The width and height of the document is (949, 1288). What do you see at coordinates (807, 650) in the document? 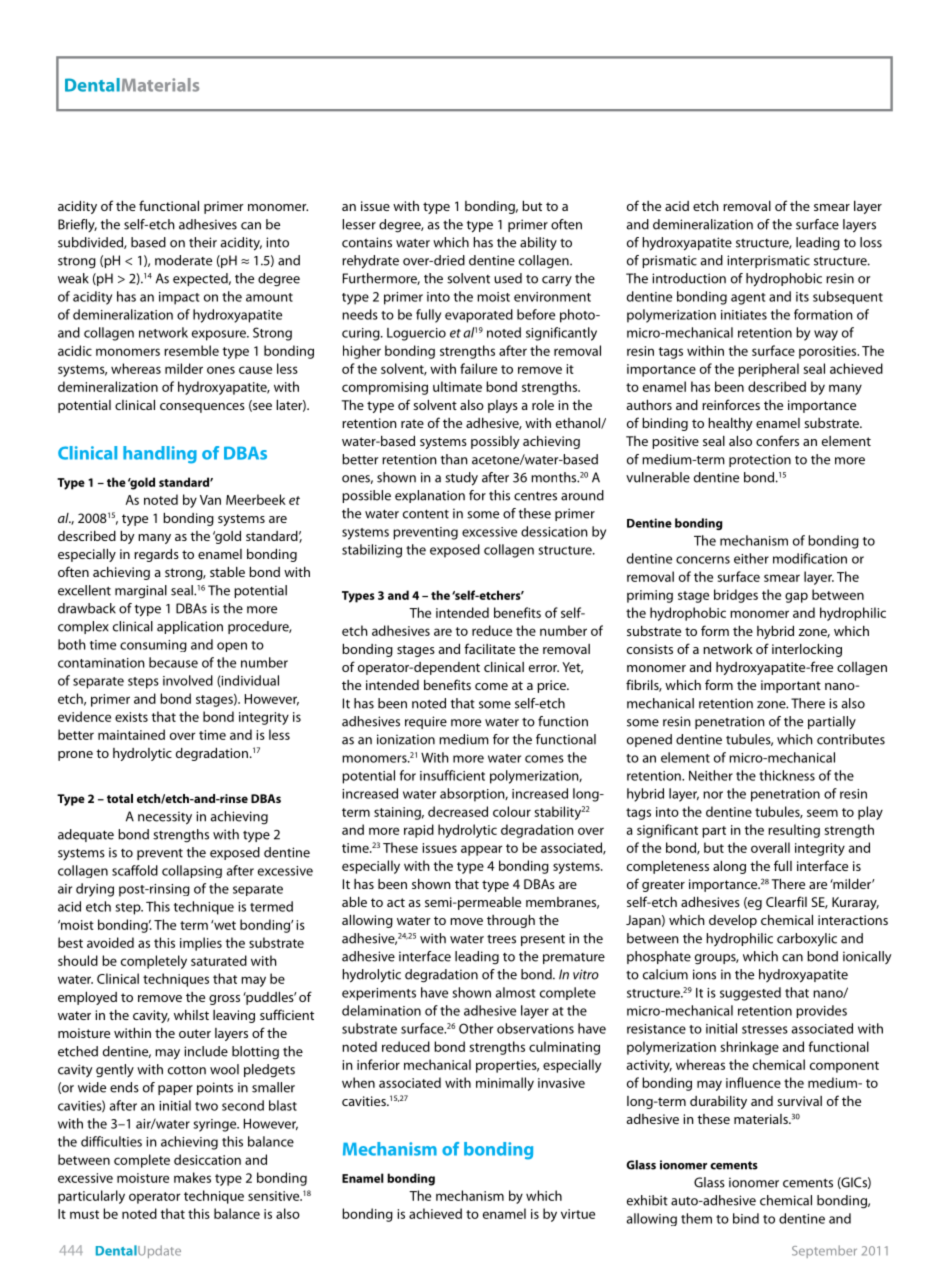
I see `interlocking` at bounding box center [807, 650].
